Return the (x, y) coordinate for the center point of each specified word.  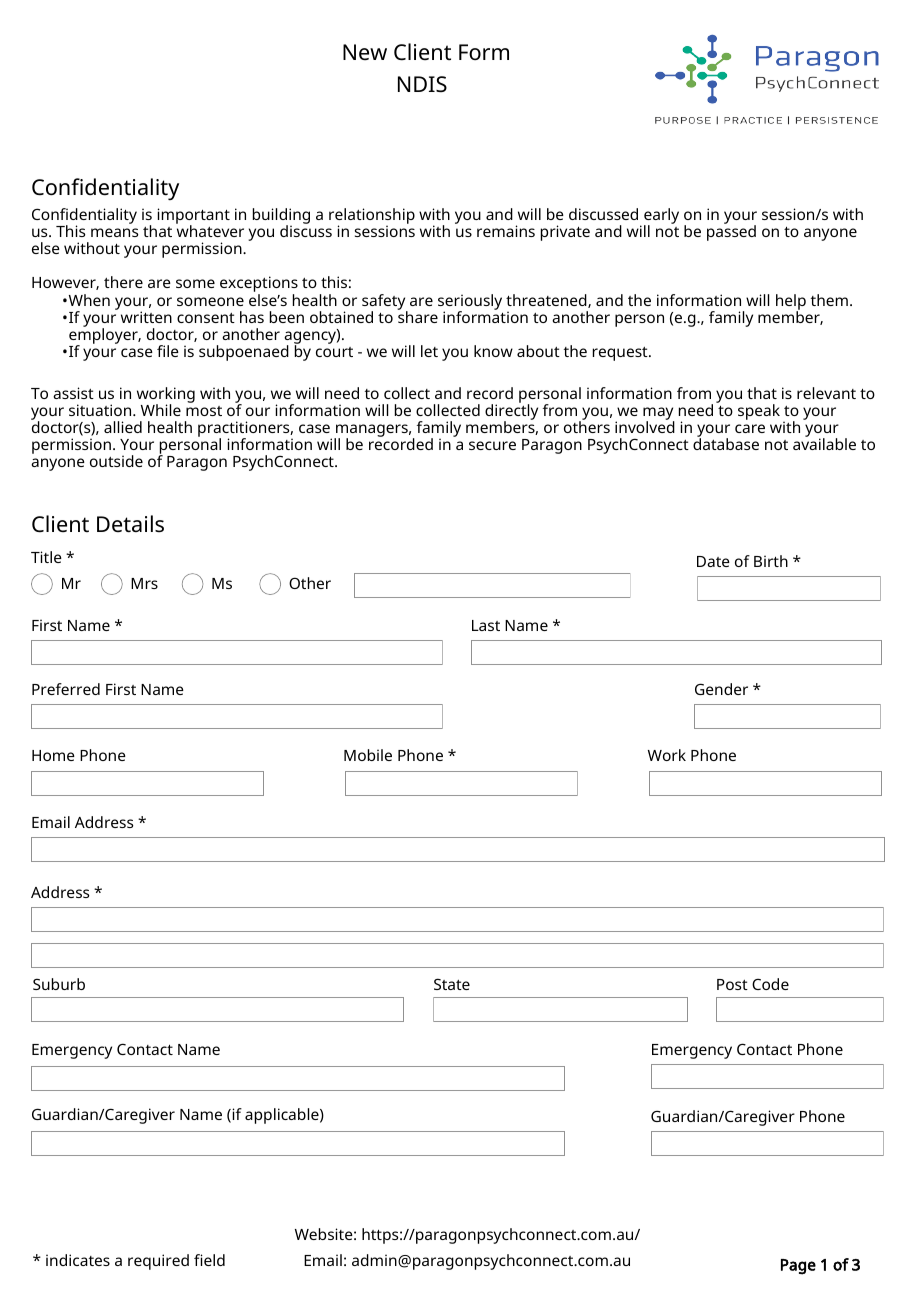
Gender (721, 689)
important (194, 217)
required (158, 1262)
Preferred (66, 689)
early (661, 217)
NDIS (422, 84)
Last (486, 625)
